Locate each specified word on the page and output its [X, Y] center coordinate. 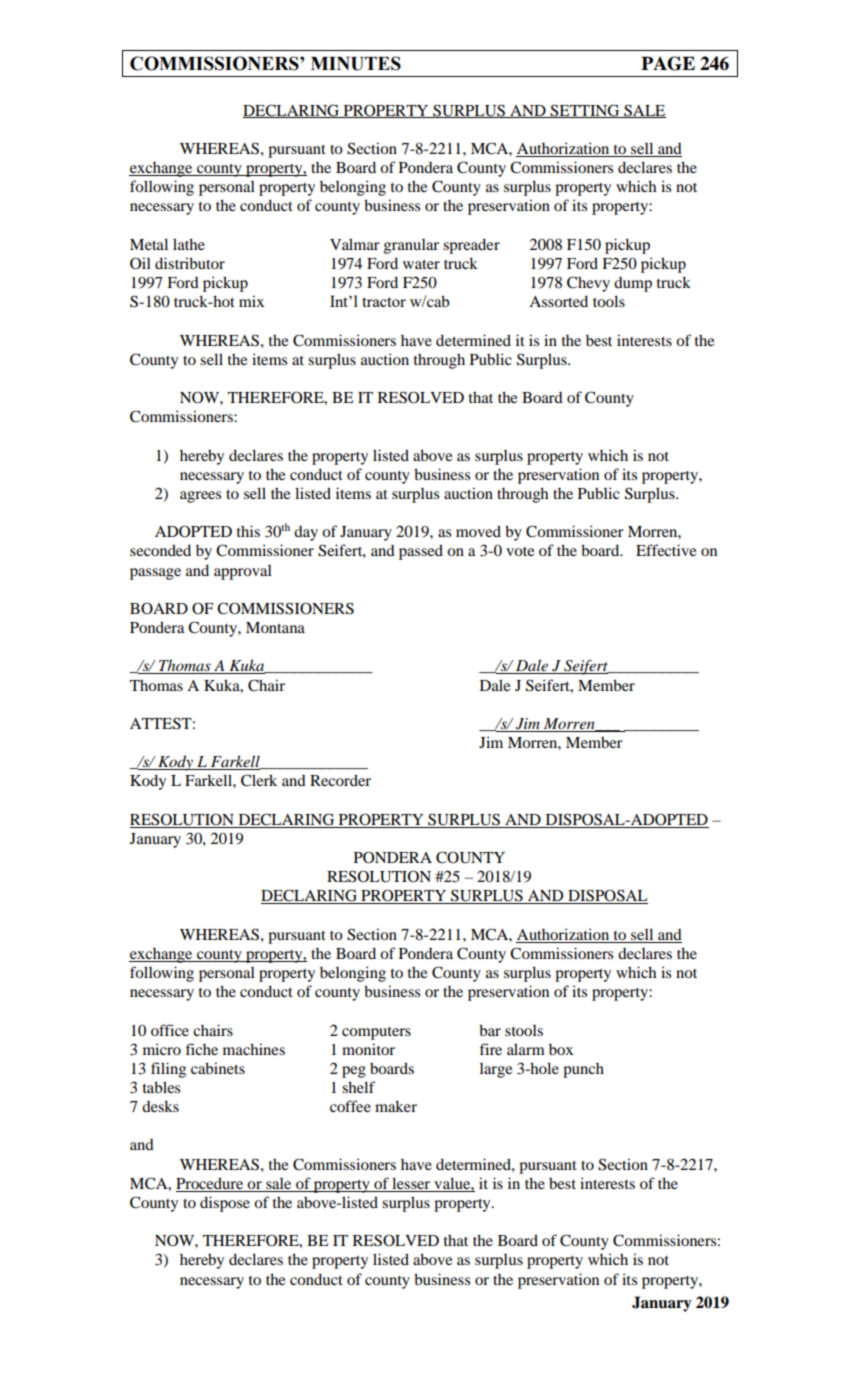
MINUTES [356, 63]
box [561, 1049]
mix [251, 301]
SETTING [585, 111]
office [170, 1030]
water [421, 264]
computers [376, 1033]
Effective [666, 550]
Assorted [558, 301]
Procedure [209, 1183]
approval [243, 572]
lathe [189, 244]
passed [421, 552]
